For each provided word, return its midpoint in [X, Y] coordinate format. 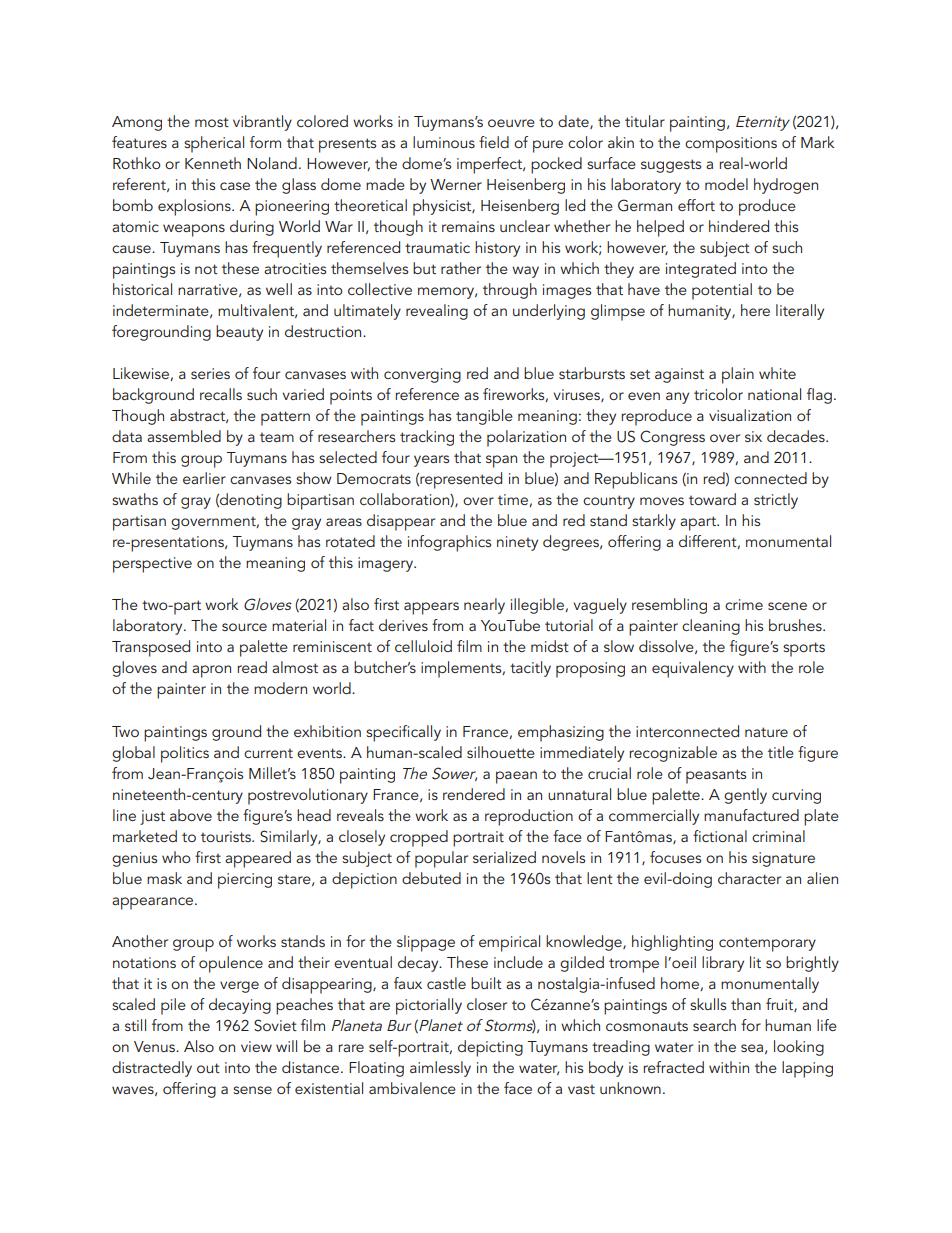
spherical [214, 144]
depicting [490, 1048]
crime [744, 604]
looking [799, 1048]
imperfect [490, 165]
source [244, 627]
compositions [731, 145]
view [256, 1046]
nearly [484, 606]
